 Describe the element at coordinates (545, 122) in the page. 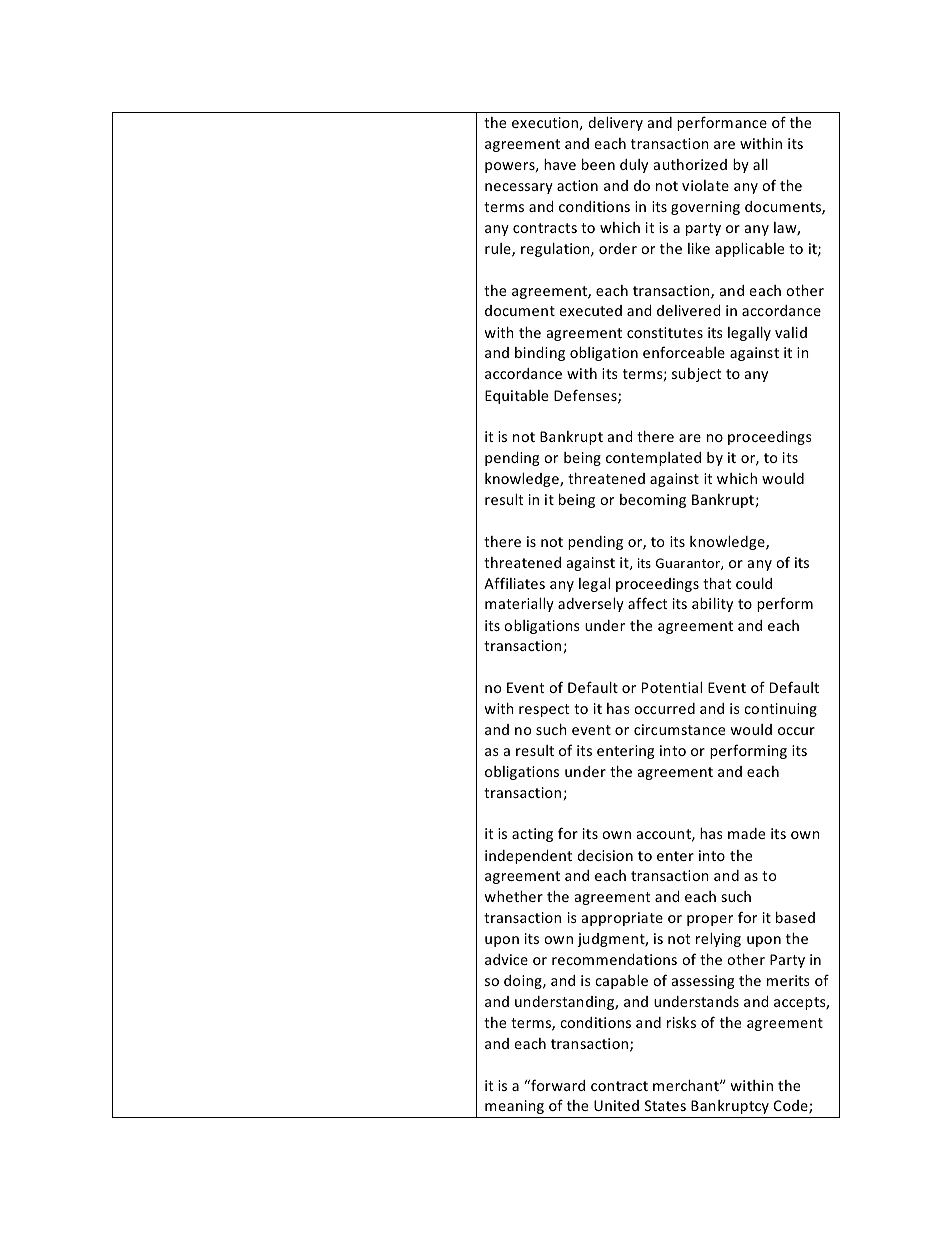

I see `execution` at that location.
